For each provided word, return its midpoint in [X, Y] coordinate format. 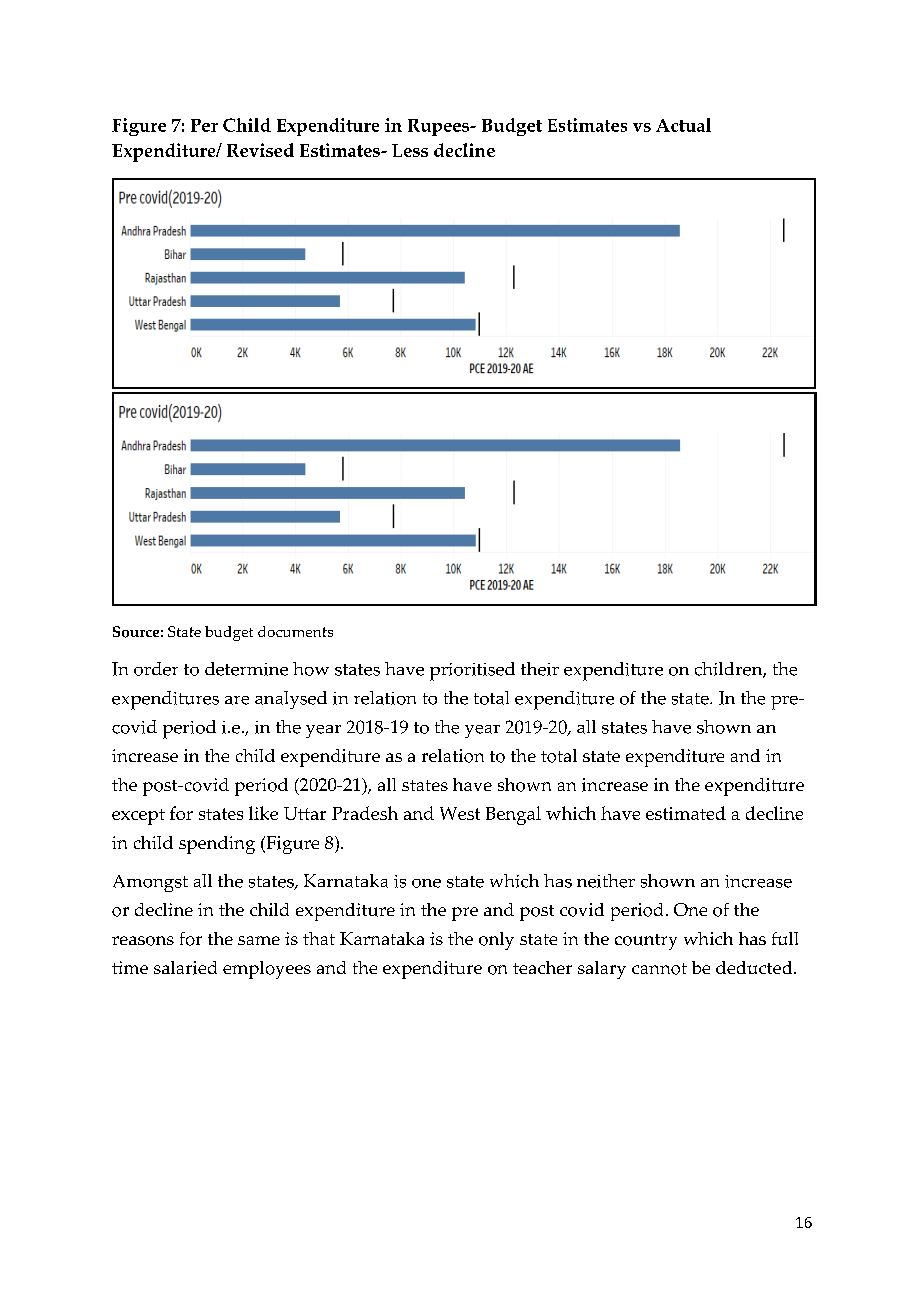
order [156, 669]
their [540, 669]
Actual [683, 125]
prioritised [472, 671]
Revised [260, 150]
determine [246, 669]
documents [295, 631]
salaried [185, 968]
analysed [291, 700]
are [237, 700]
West [460, 813]
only [496, 941]
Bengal [513, 815]
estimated [686, 813]
